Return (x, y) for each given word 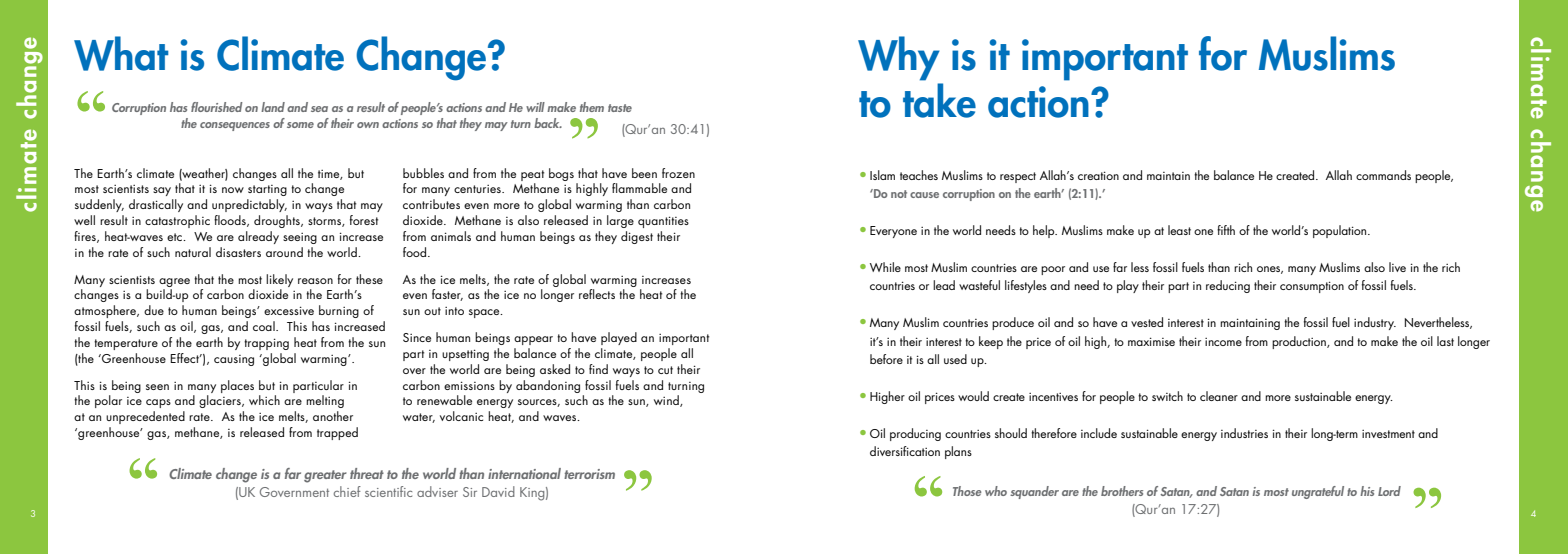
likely (279, 280)
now (233, 190)
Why (899, 58)
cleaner (1219, 396)
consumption (1312, 287)
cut (665, 370)
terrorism (589, 474)
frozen (678, 173)
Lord (1389, 491)
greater (325, 476)
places (237, 386)
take (939, 100)
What (121, 53)
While (885, 267)
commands (1383, 175)
